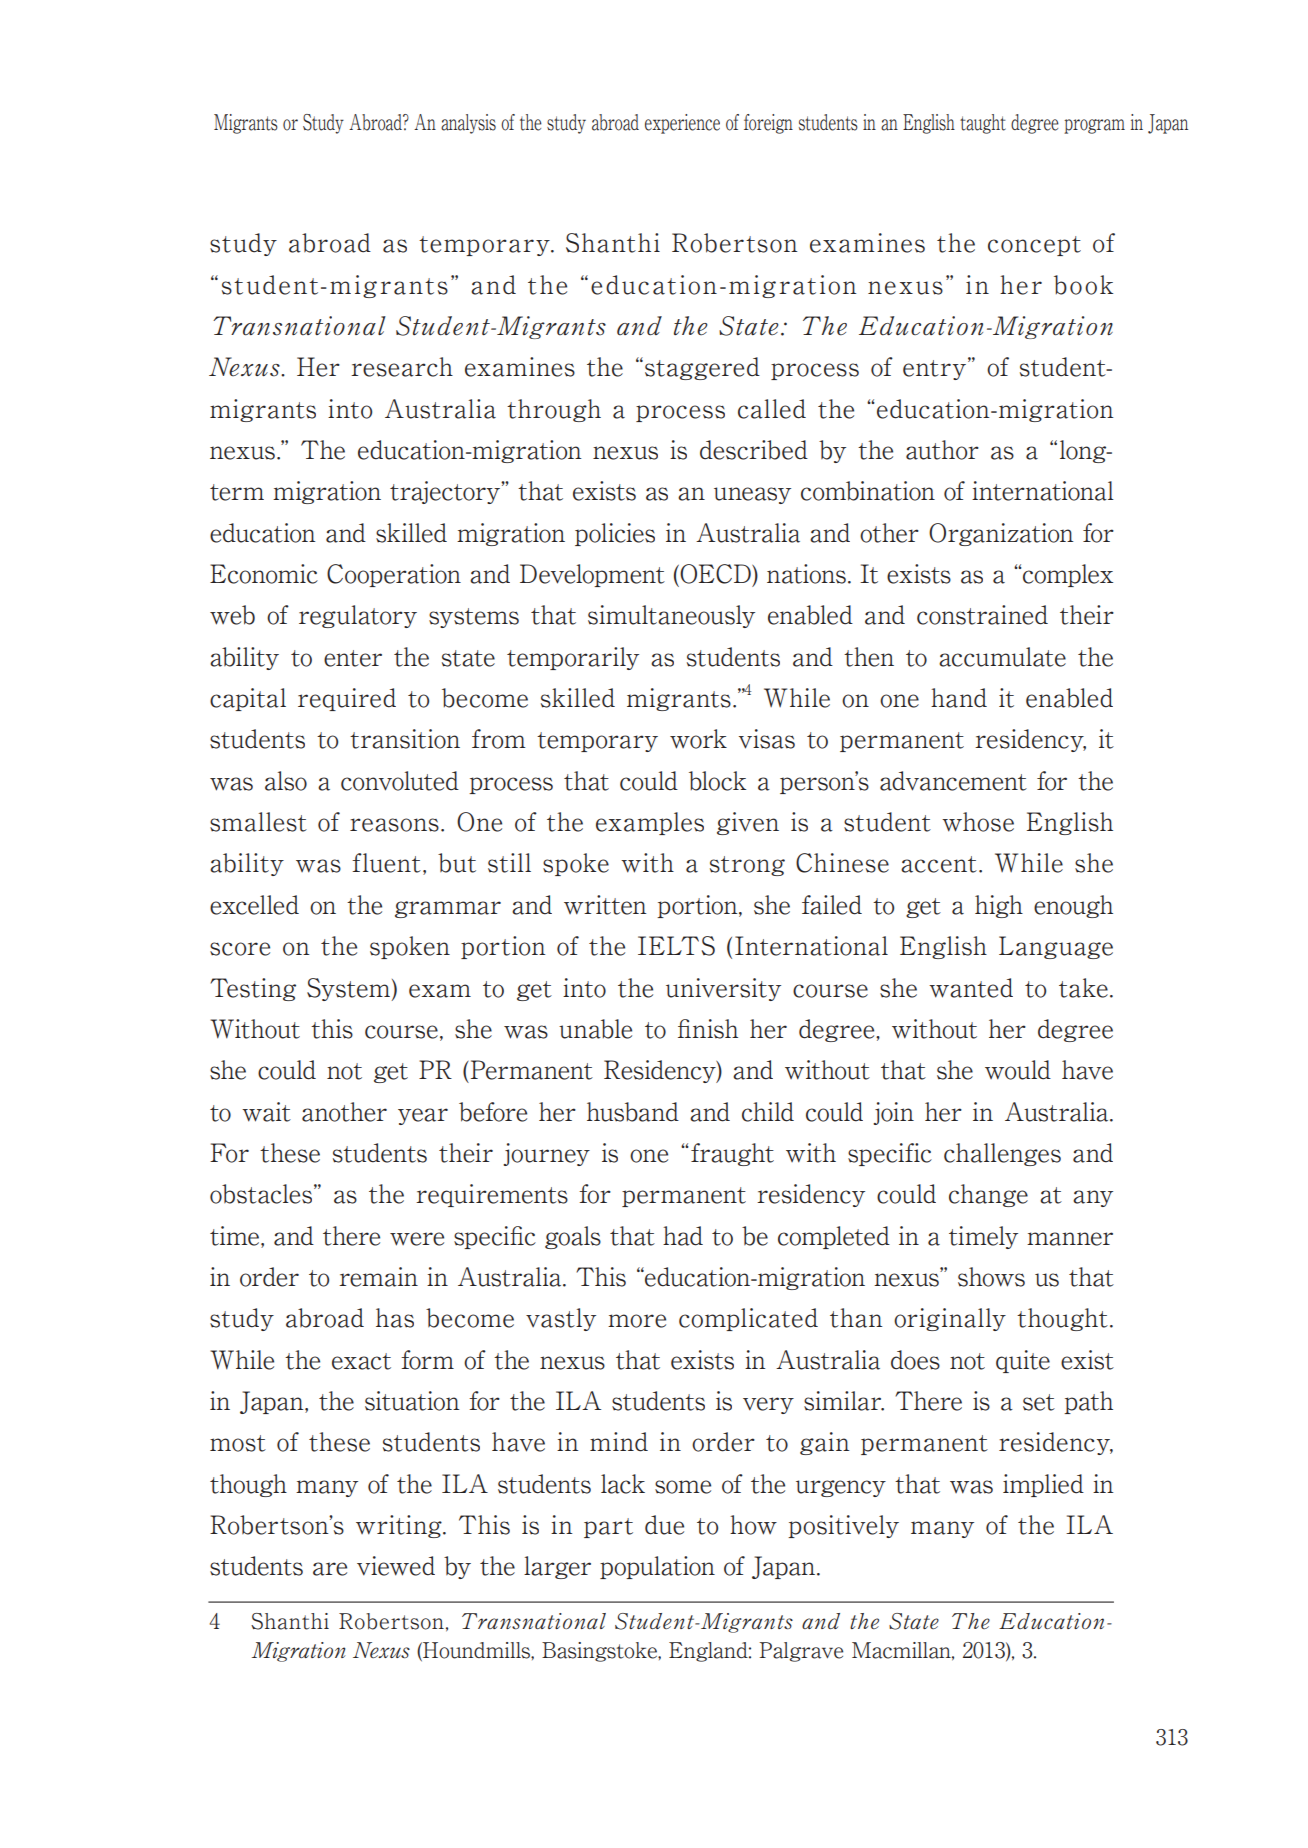 Image resolution: width=1308 pixels, height=1848 pixels. I want to click on written, so click(605, 905).
